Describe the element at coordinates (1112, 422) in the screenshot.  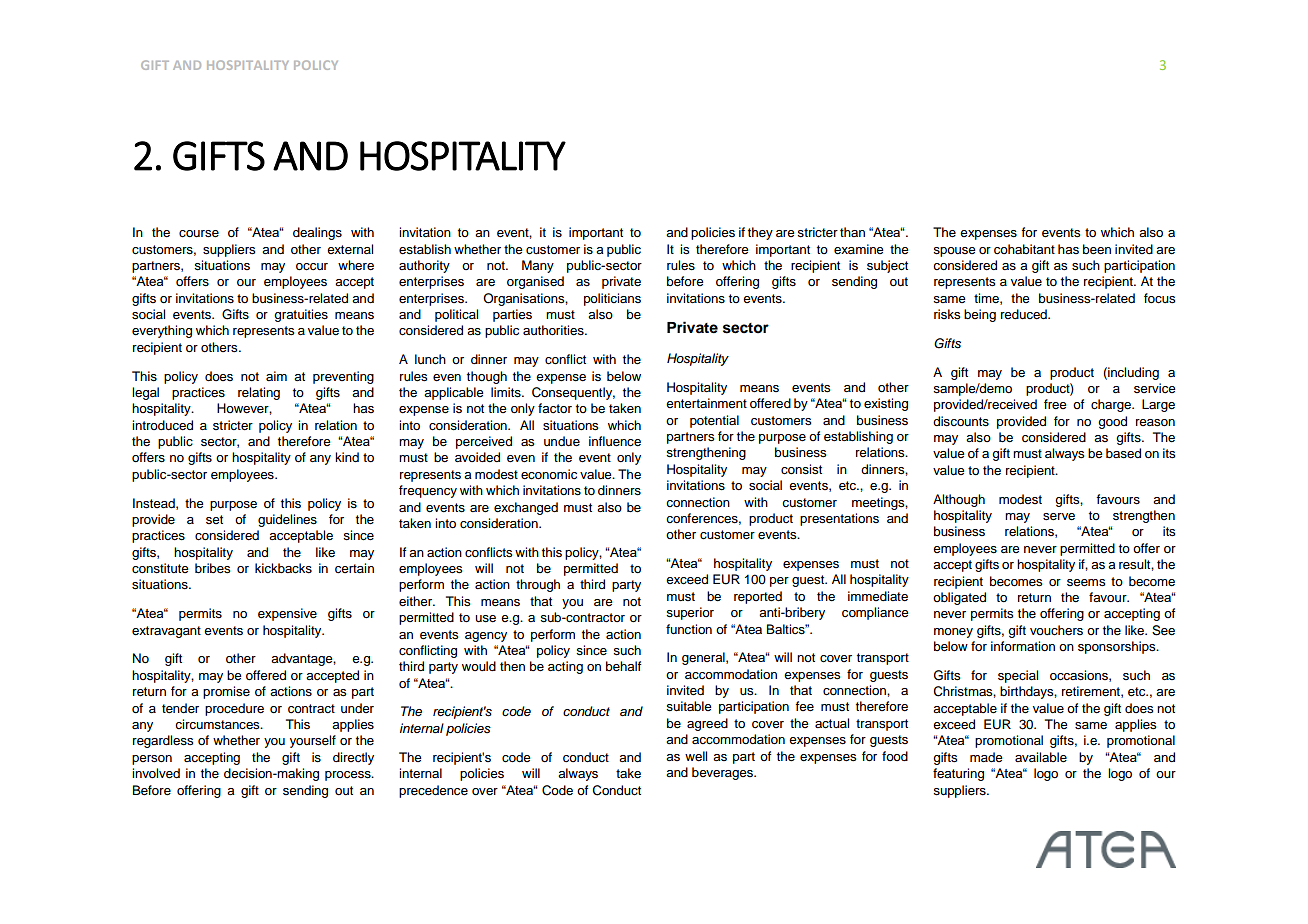
I see `good` at that location.
